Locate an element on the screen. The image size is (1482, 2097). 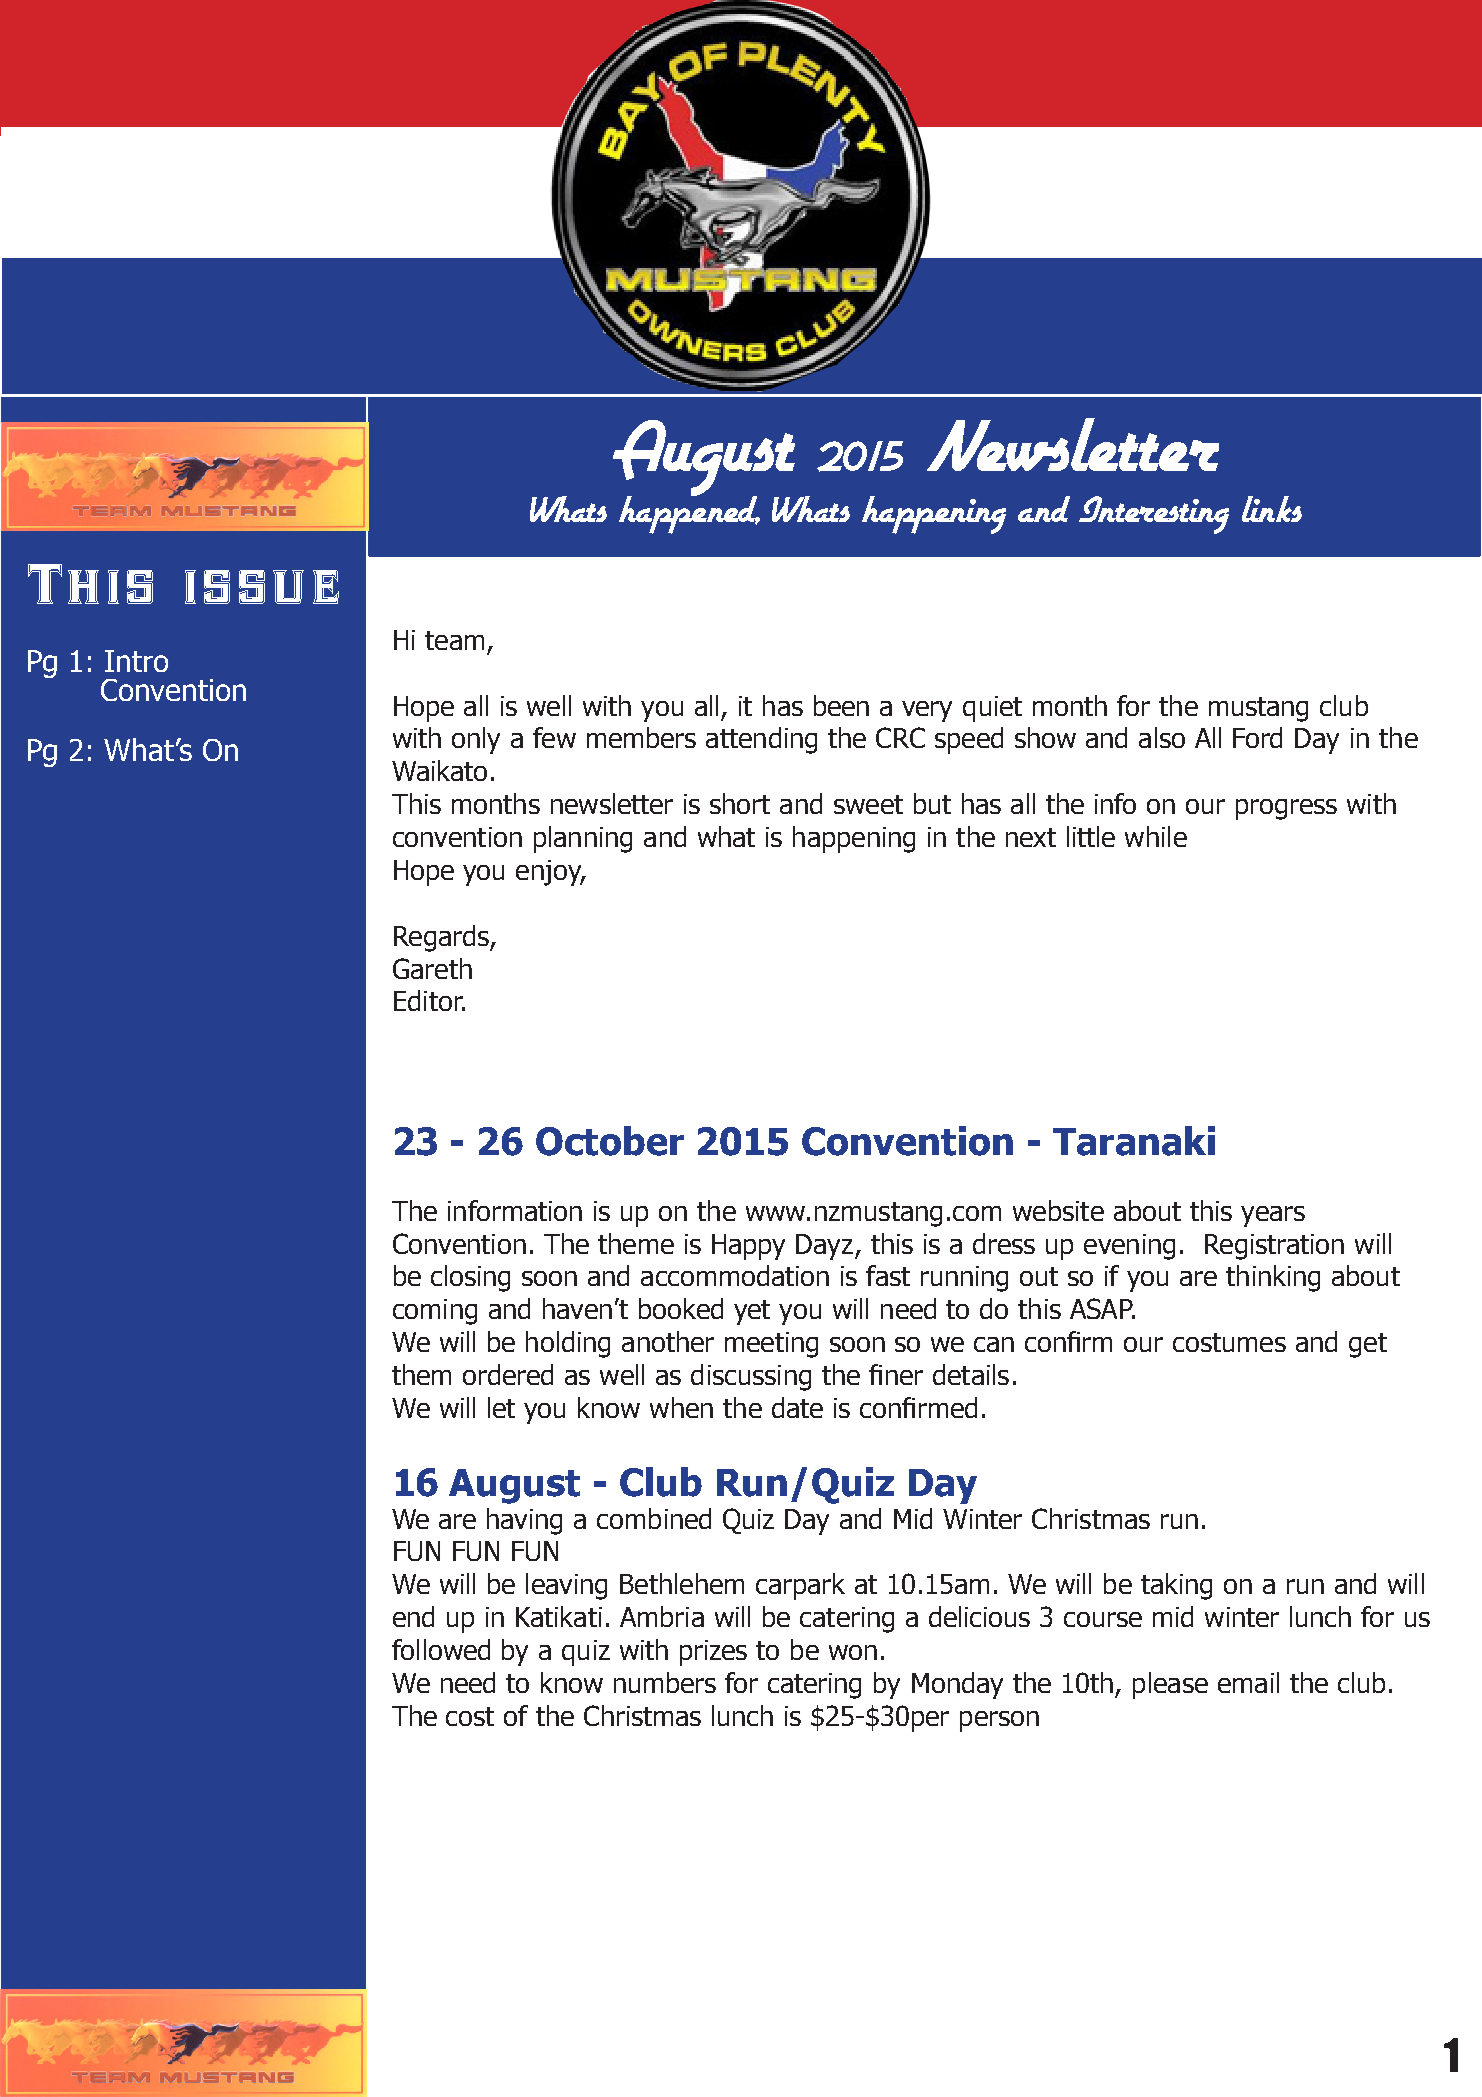
Happy is located at coordinates (748, 1247).
